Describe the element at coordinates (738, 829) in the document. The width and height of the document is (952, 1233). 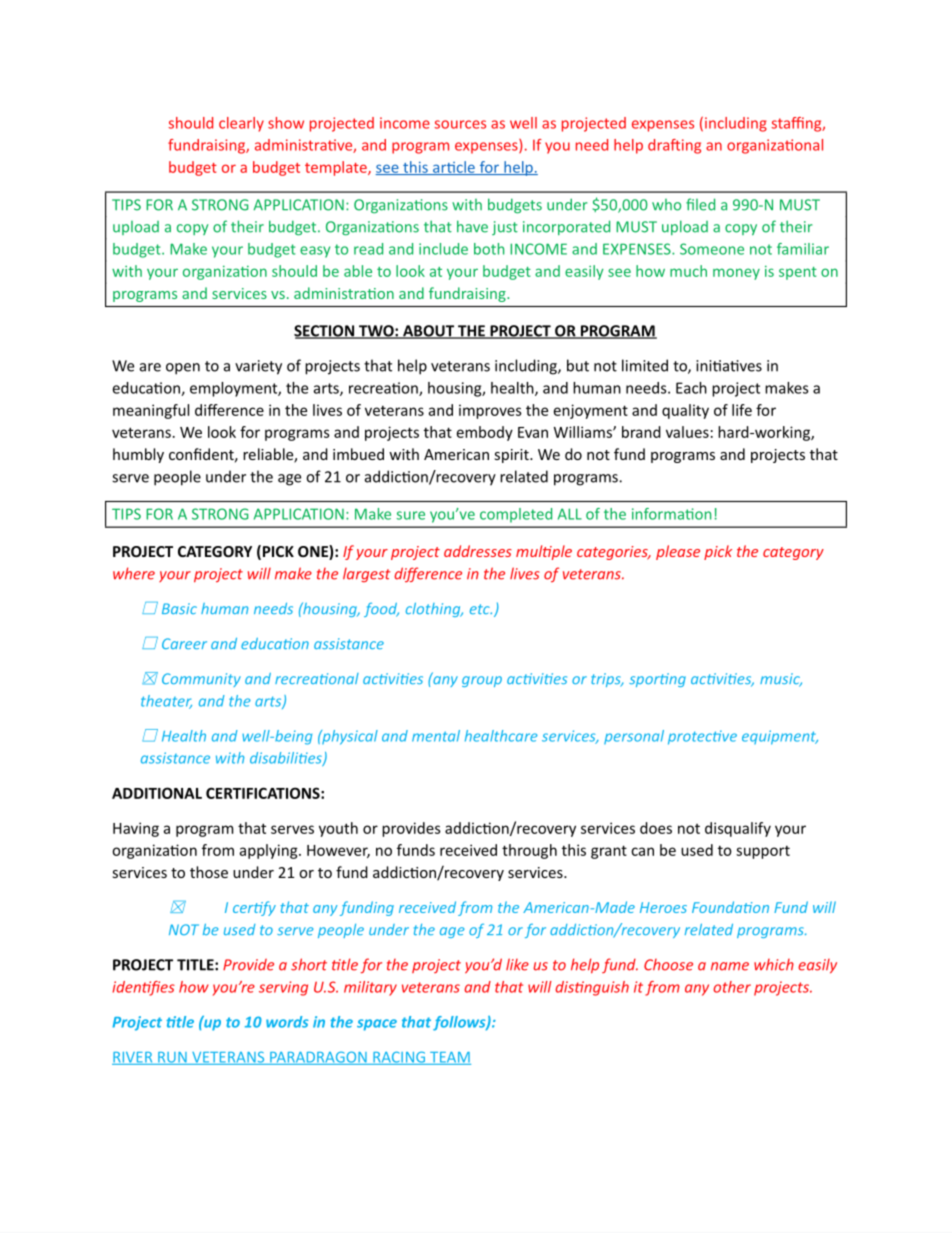
I see `disqualify` at that location.
